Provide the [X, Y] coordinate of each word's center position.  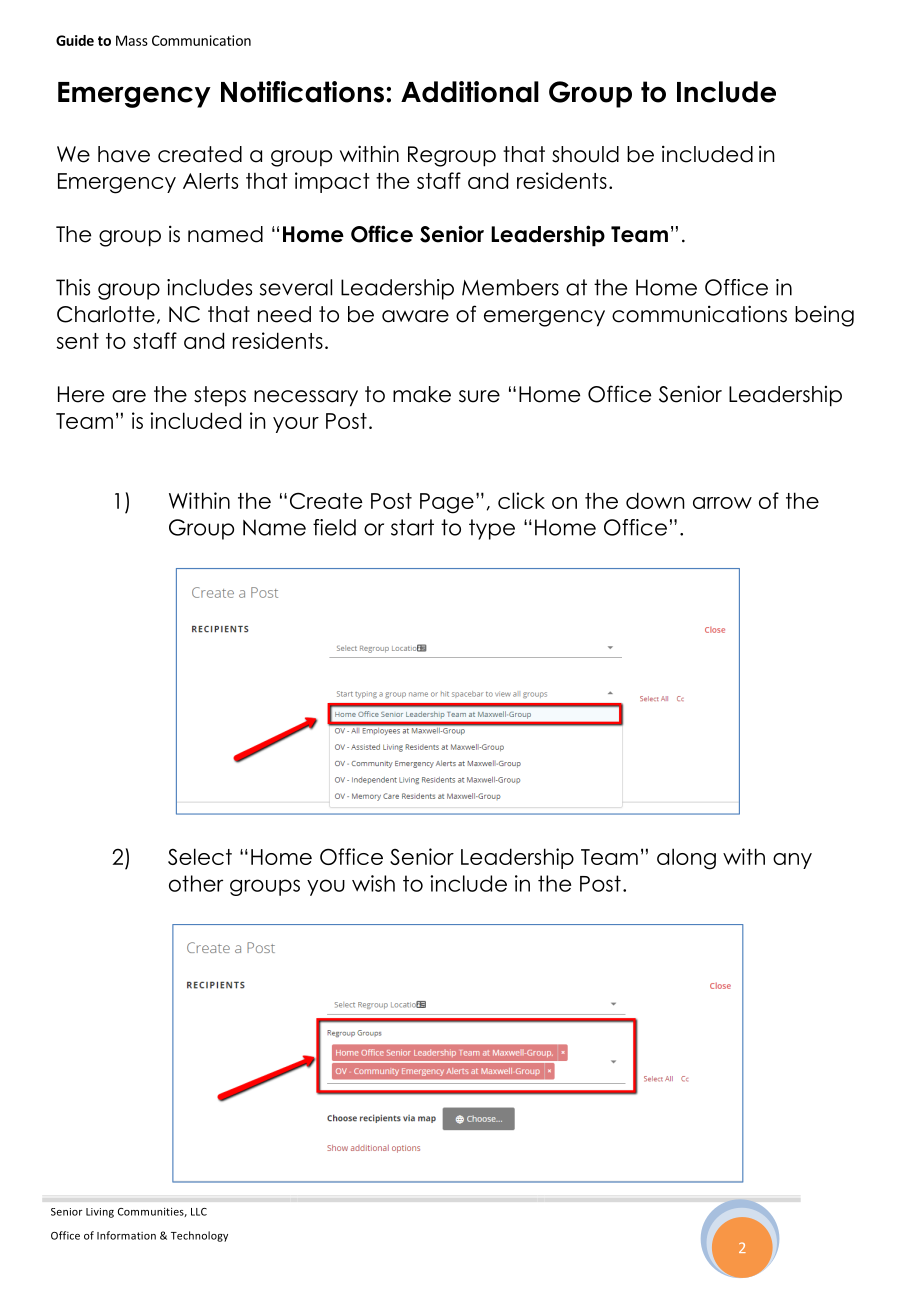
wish [373, 883]
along [686, 859]
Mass [132, 40]
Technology [199, 1236]
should [585, 154]
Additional [470, 92]
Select [200, 856]
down [655, 500]
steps [220, 396]
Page [447, 503]
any [792, 861]
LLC [199, 1212]
